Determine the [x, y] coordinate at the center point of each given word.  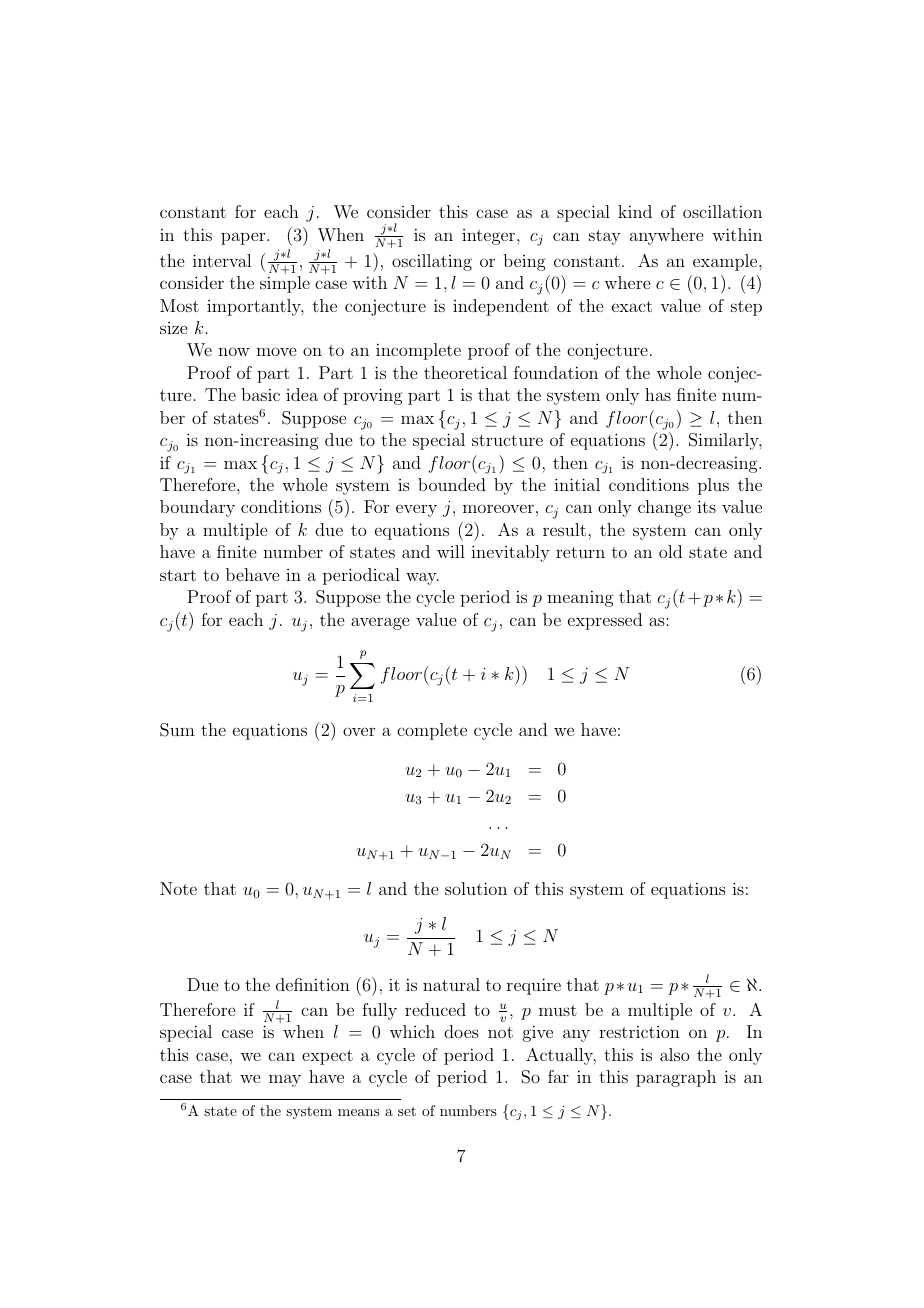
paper [244, 238]
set [407, 1111]
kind [635, 211]
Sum [177, 730]
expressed [605, 621]
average [380, 623]
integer [490, 237]
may [285, 1080]
